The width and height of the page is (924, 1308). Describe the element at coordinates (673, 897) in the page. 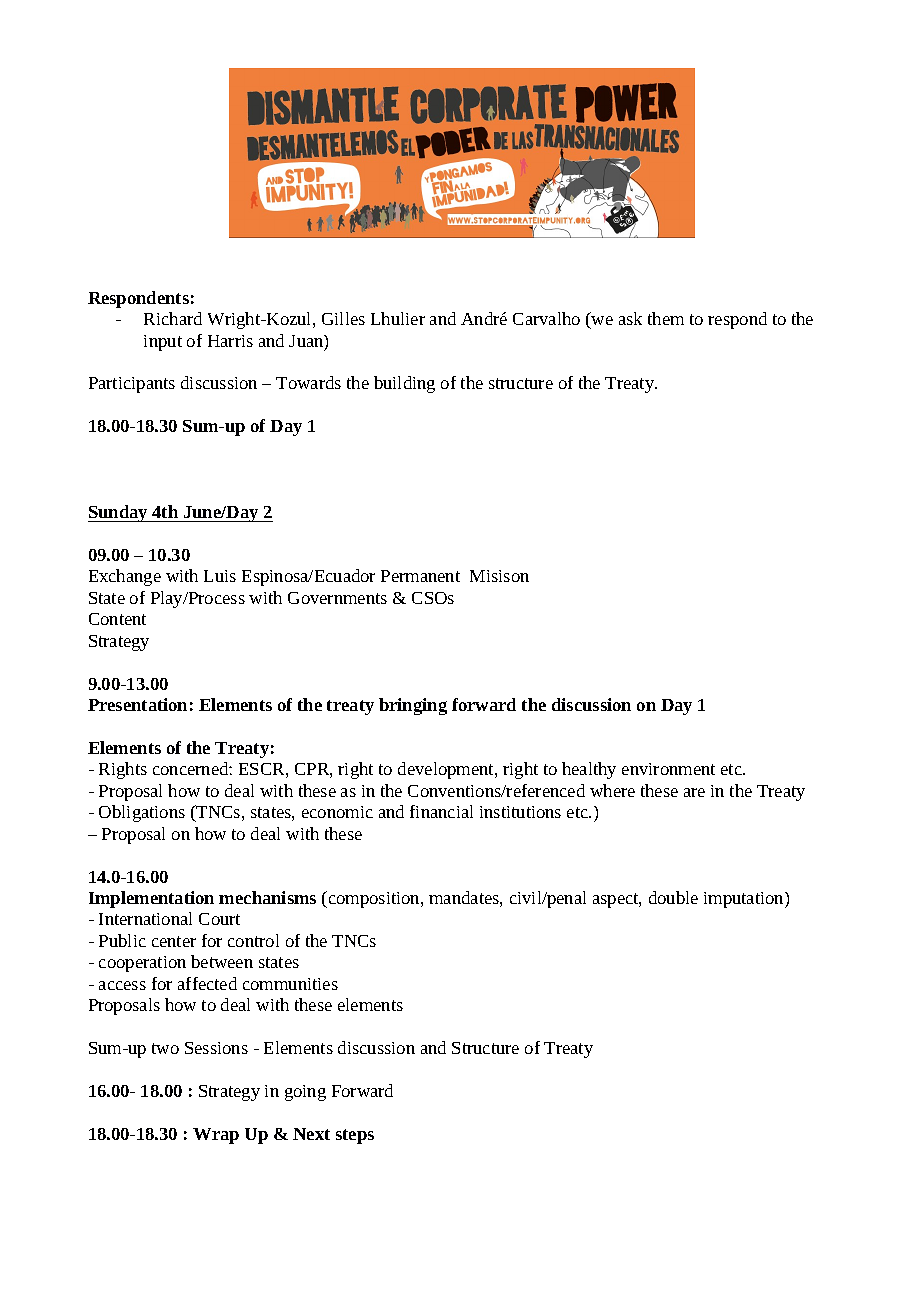

I see `double` at that location.
